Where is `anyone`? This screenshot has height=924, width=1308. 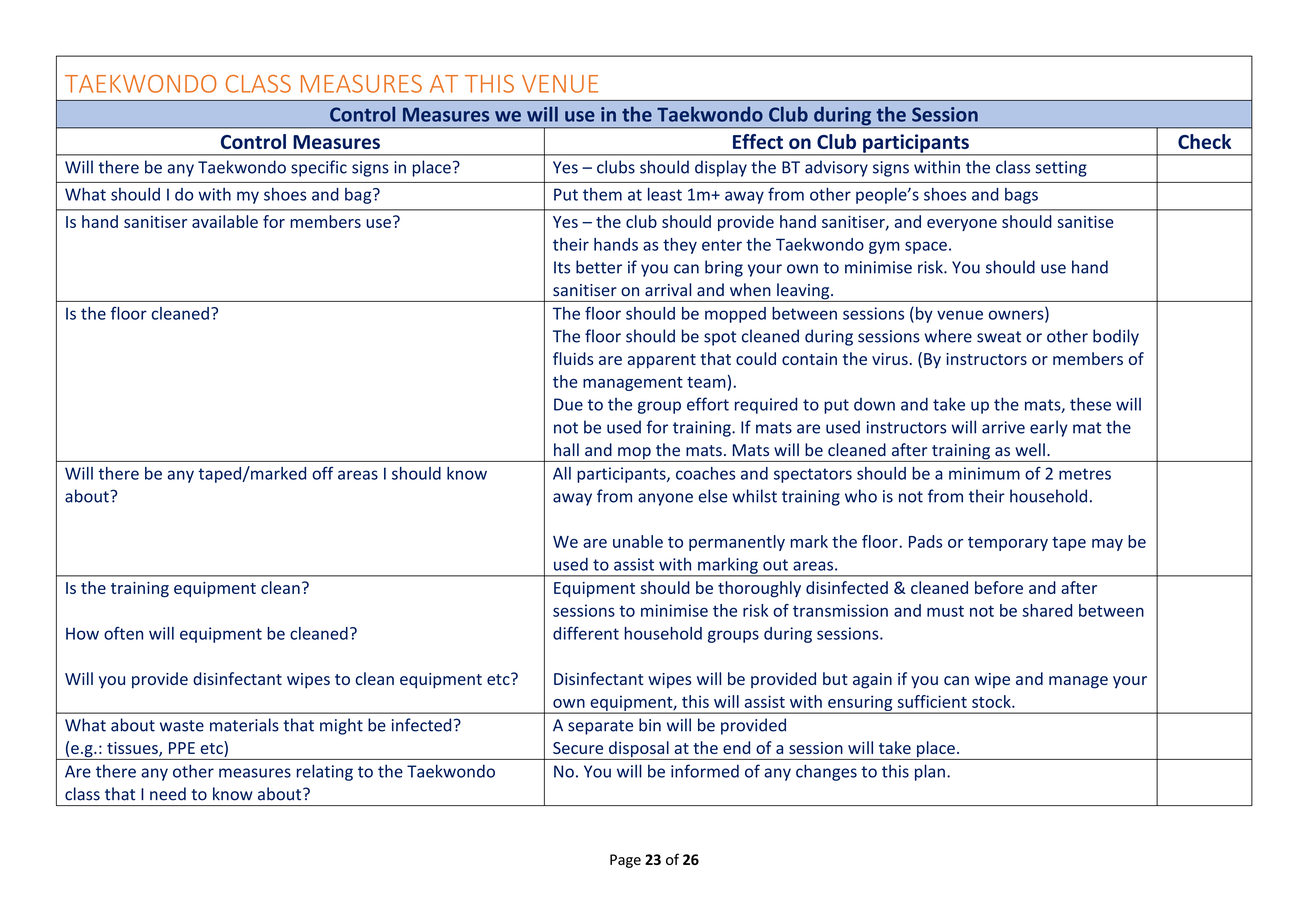
anyone is located at coordinates (665, 499).
